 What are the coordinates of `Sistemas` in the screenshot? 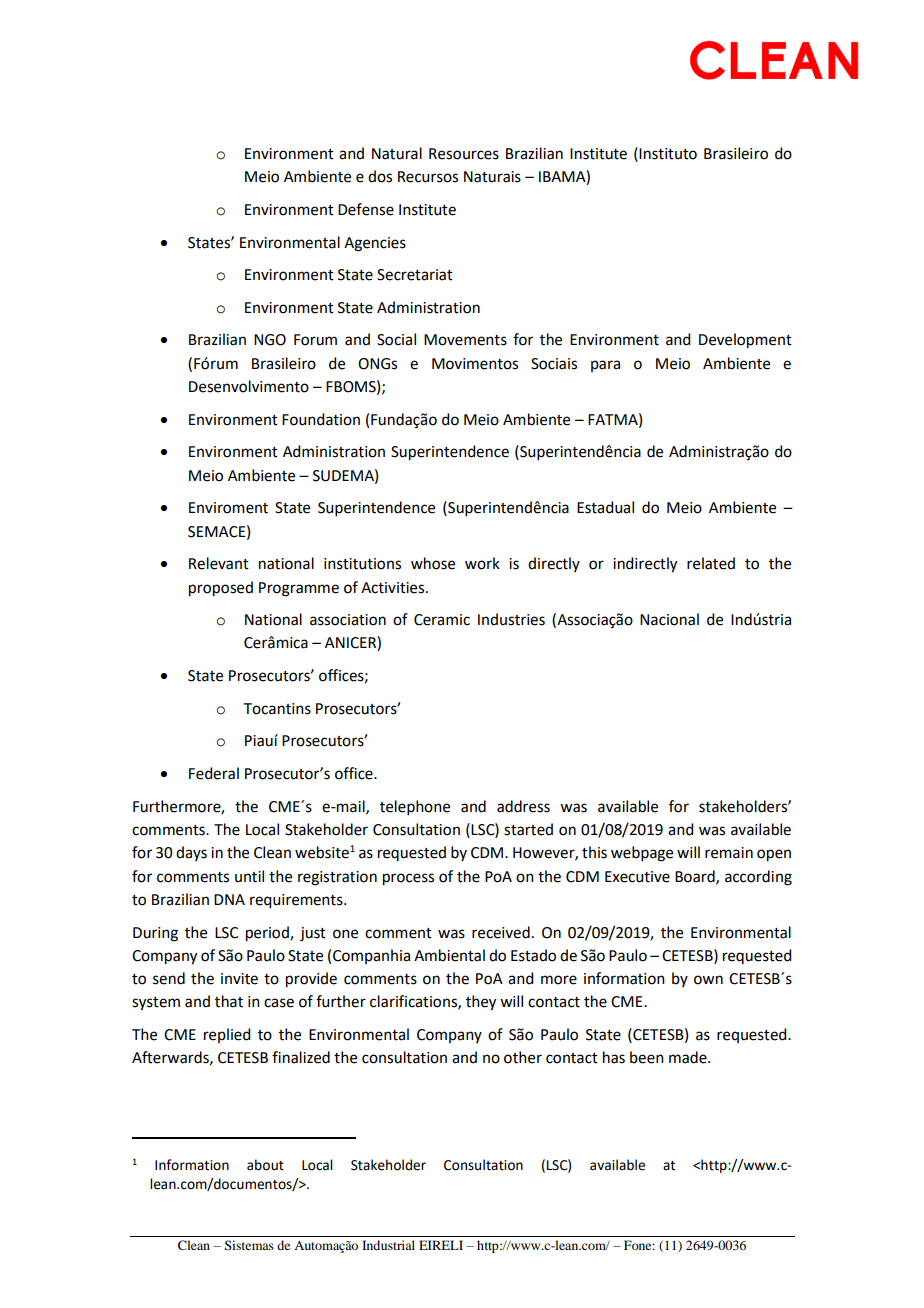 It's located at (249, 1245).
